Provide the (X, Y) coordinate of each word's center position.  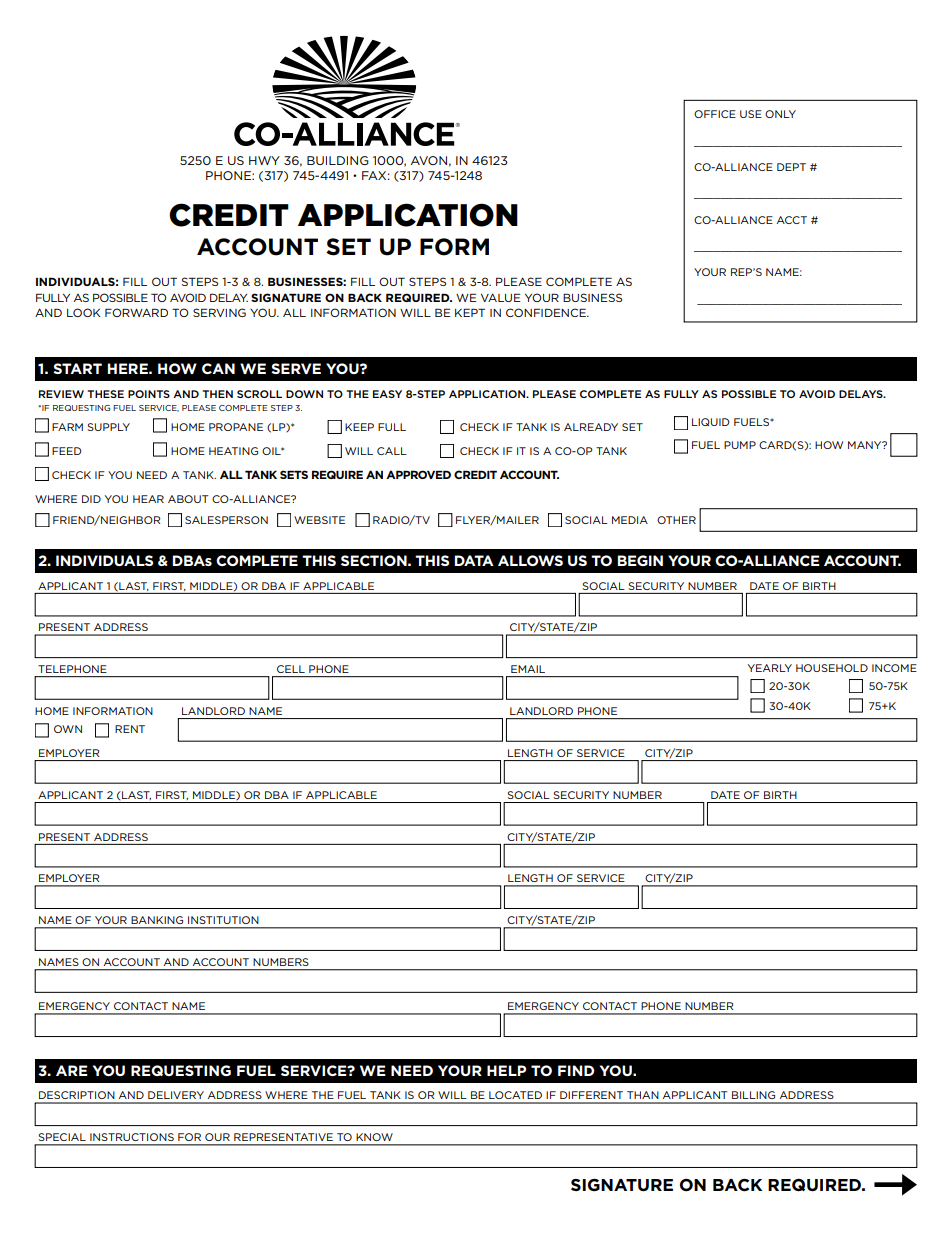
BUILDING (338, 160)
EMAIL (528, 669)
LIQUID (711, 422)
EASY (387, 394)
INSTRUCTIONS (132, 1137)
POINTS (149, 394)
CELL (291, 669)
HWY (264, 160)
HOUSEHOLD (832, 668)
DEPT (791, 167)
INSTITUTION (223, 920)
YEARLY (770, 668)
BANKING (157, 920)
